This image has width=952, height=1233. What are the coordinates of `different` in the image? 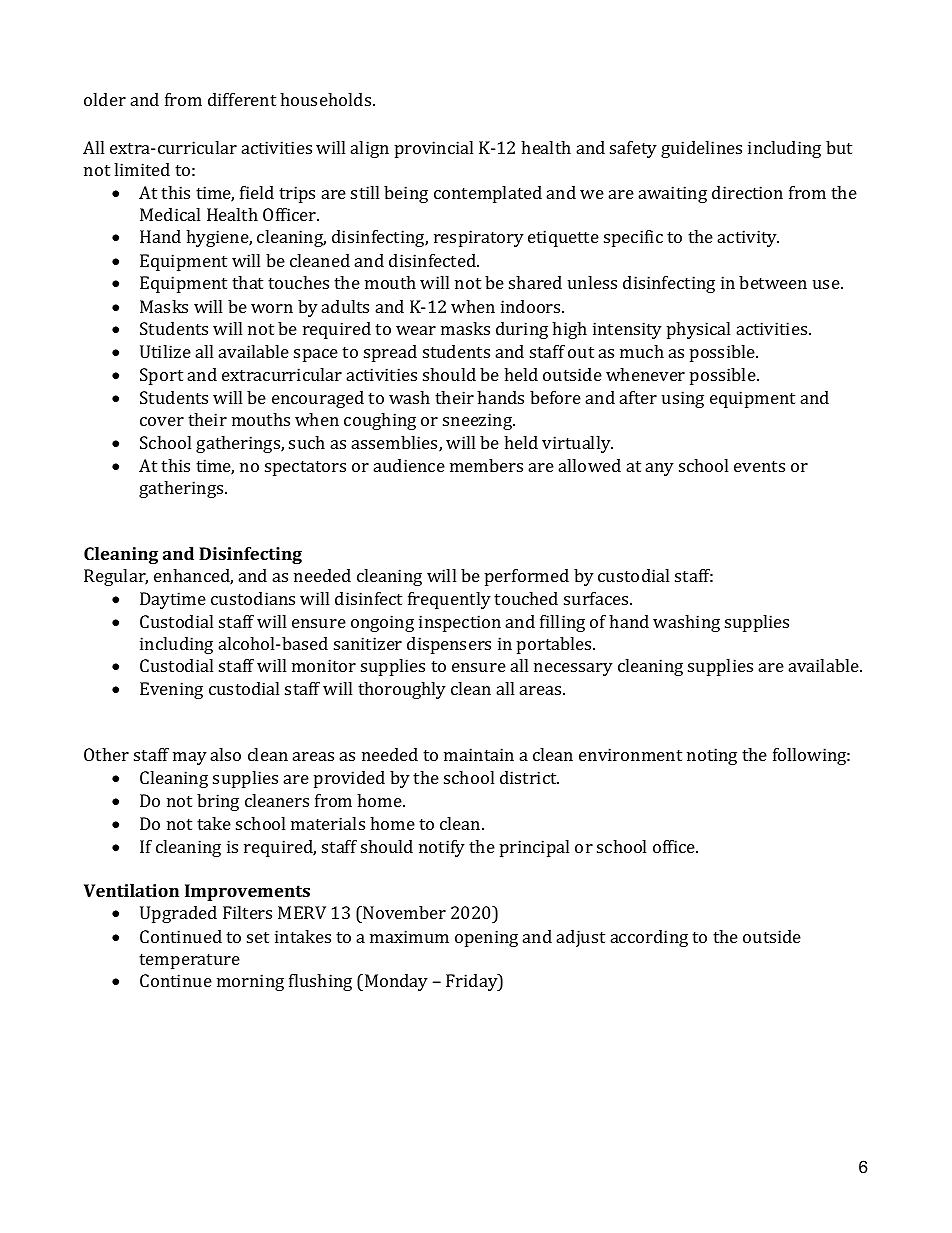 It's located at (242, 99).
